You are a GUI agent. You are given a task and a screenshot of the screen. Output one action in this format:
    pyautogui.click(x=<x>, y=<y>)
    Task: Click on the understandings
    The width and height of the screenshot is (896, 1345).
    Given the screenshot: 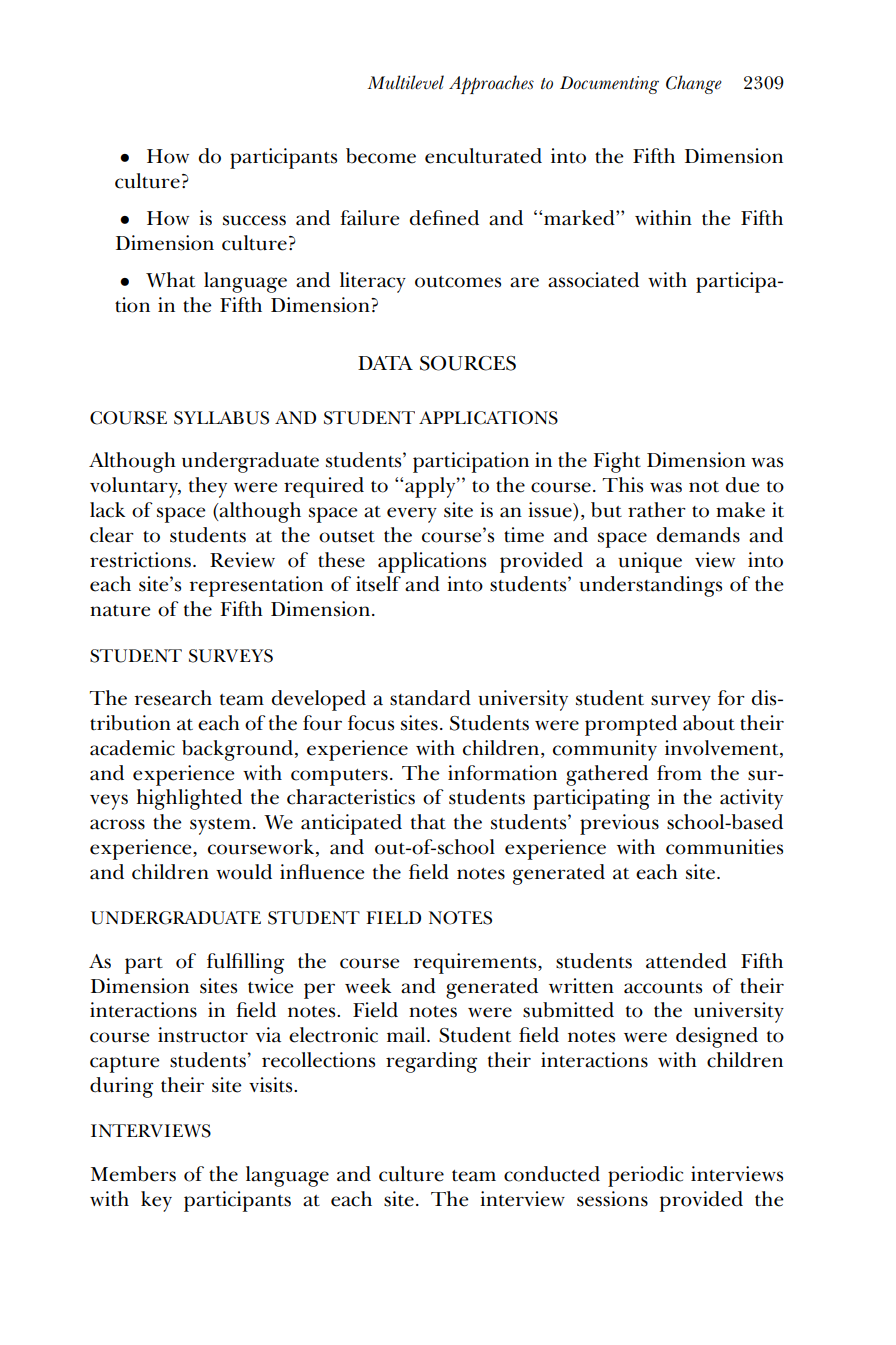 What is the action you would take?
    pyautogui.click(x=650, y=586)
